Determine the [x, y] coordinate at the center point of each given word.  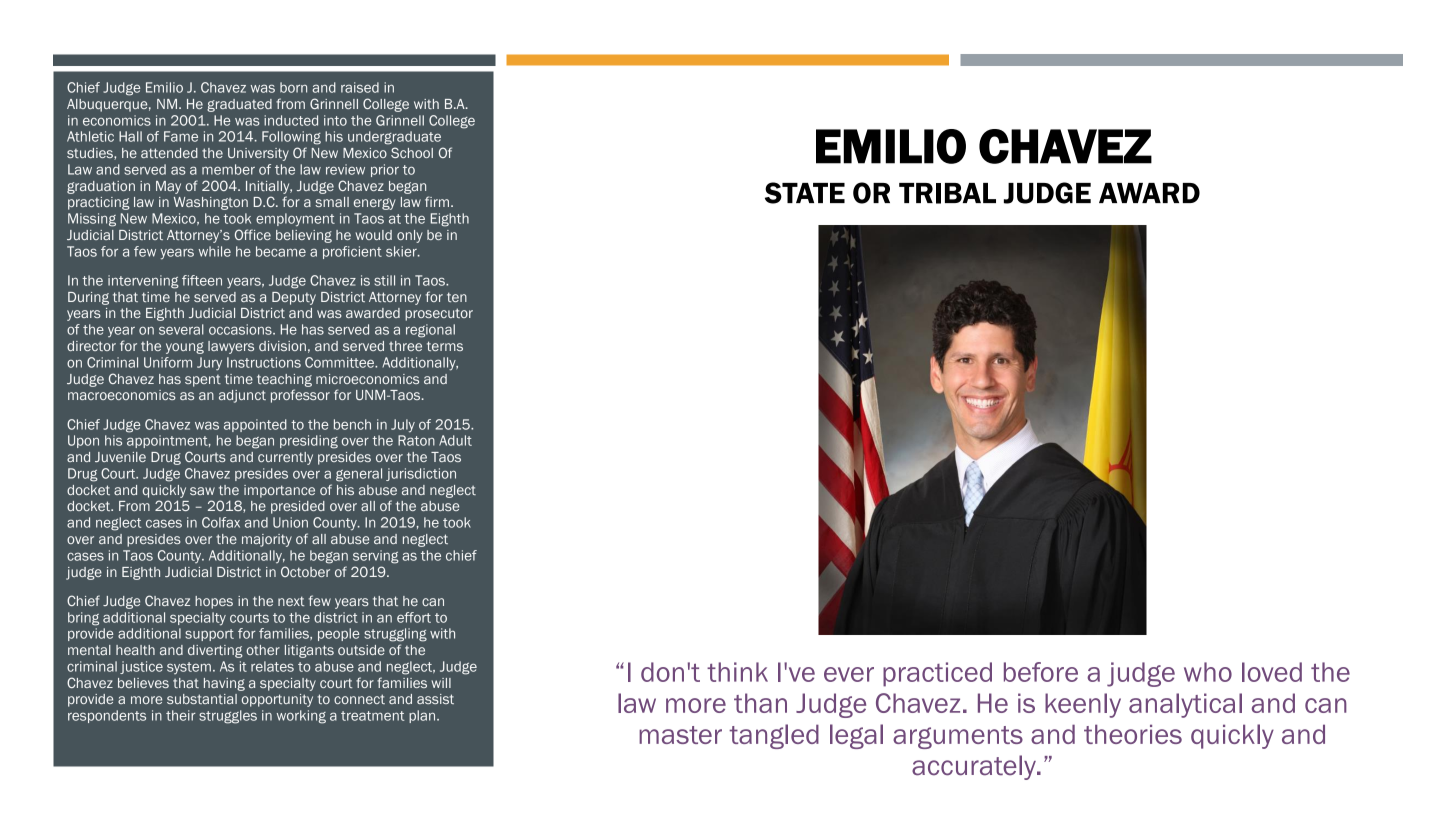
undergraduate [394, 138]
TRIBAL [947, 193]
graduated [239, 105]
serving [376, 557]
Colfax [221, 522]
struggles [228, 717]
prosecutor [439, 314]
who [1208, 672]
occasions [241, 329]
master [680, 735]
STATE [805, 193]
